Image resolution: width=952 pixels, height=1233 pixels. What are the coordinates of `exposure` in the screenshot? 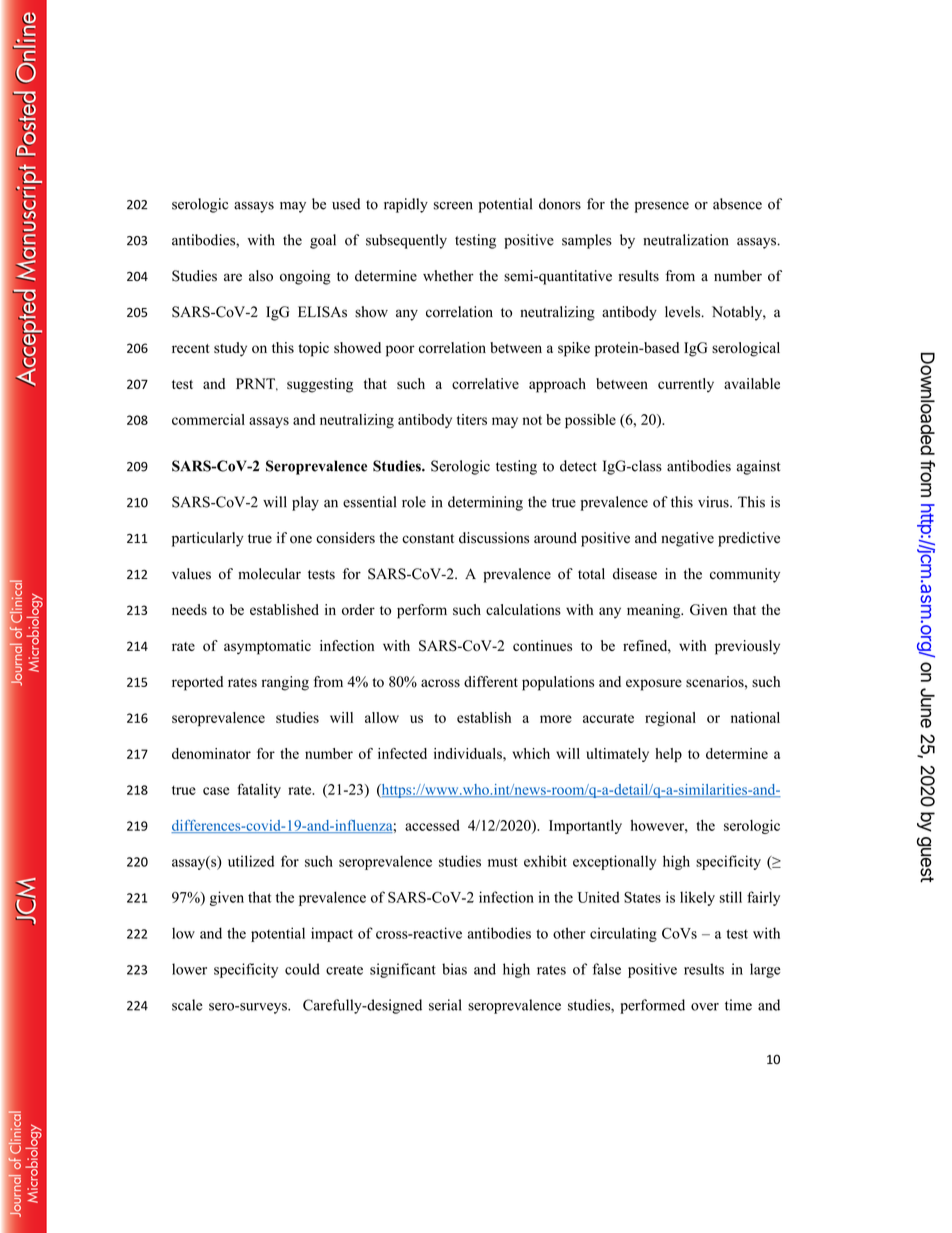 It's located at (654, 685).
